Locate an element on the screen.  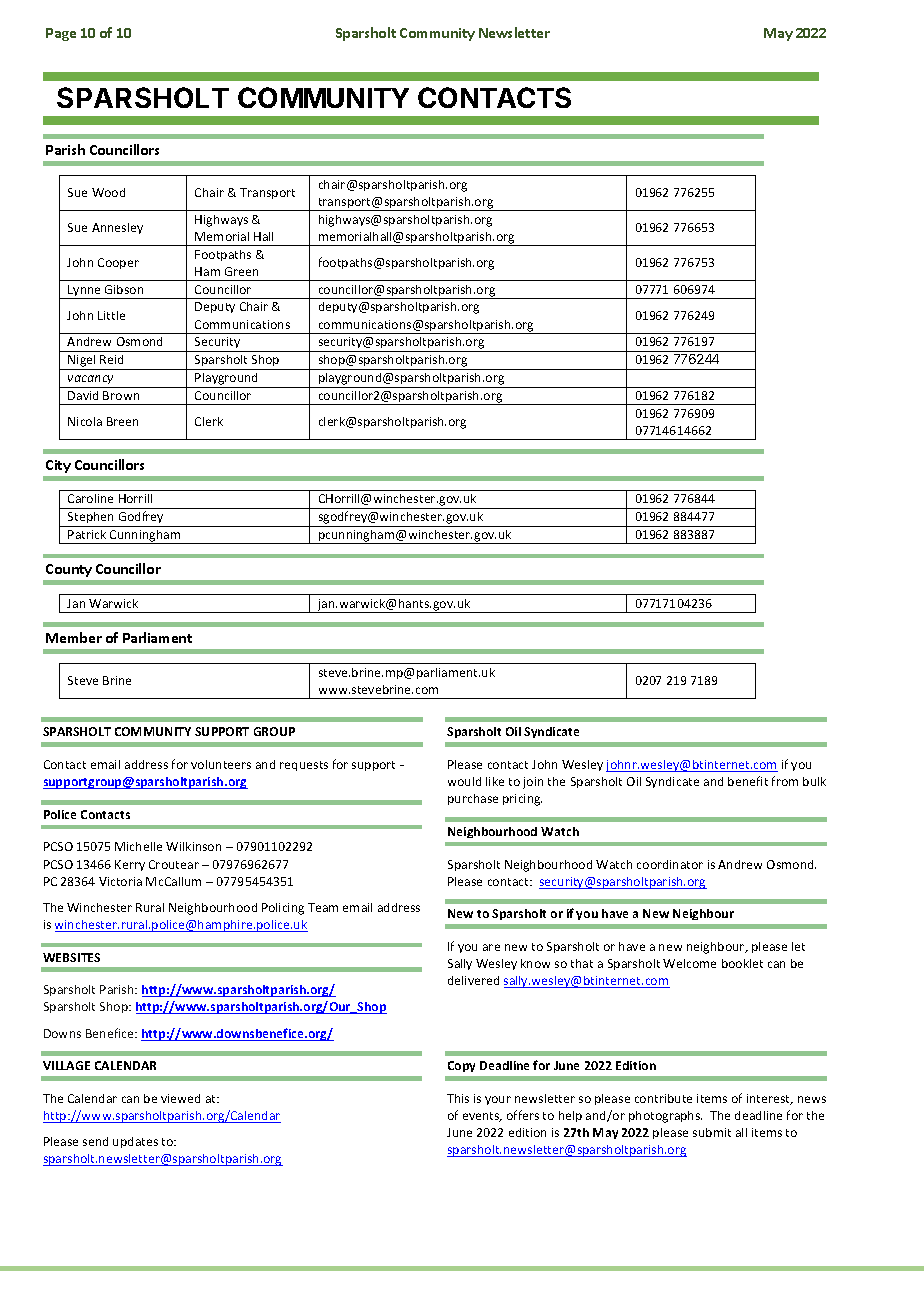
Page is located at coordinates (61, 34).
